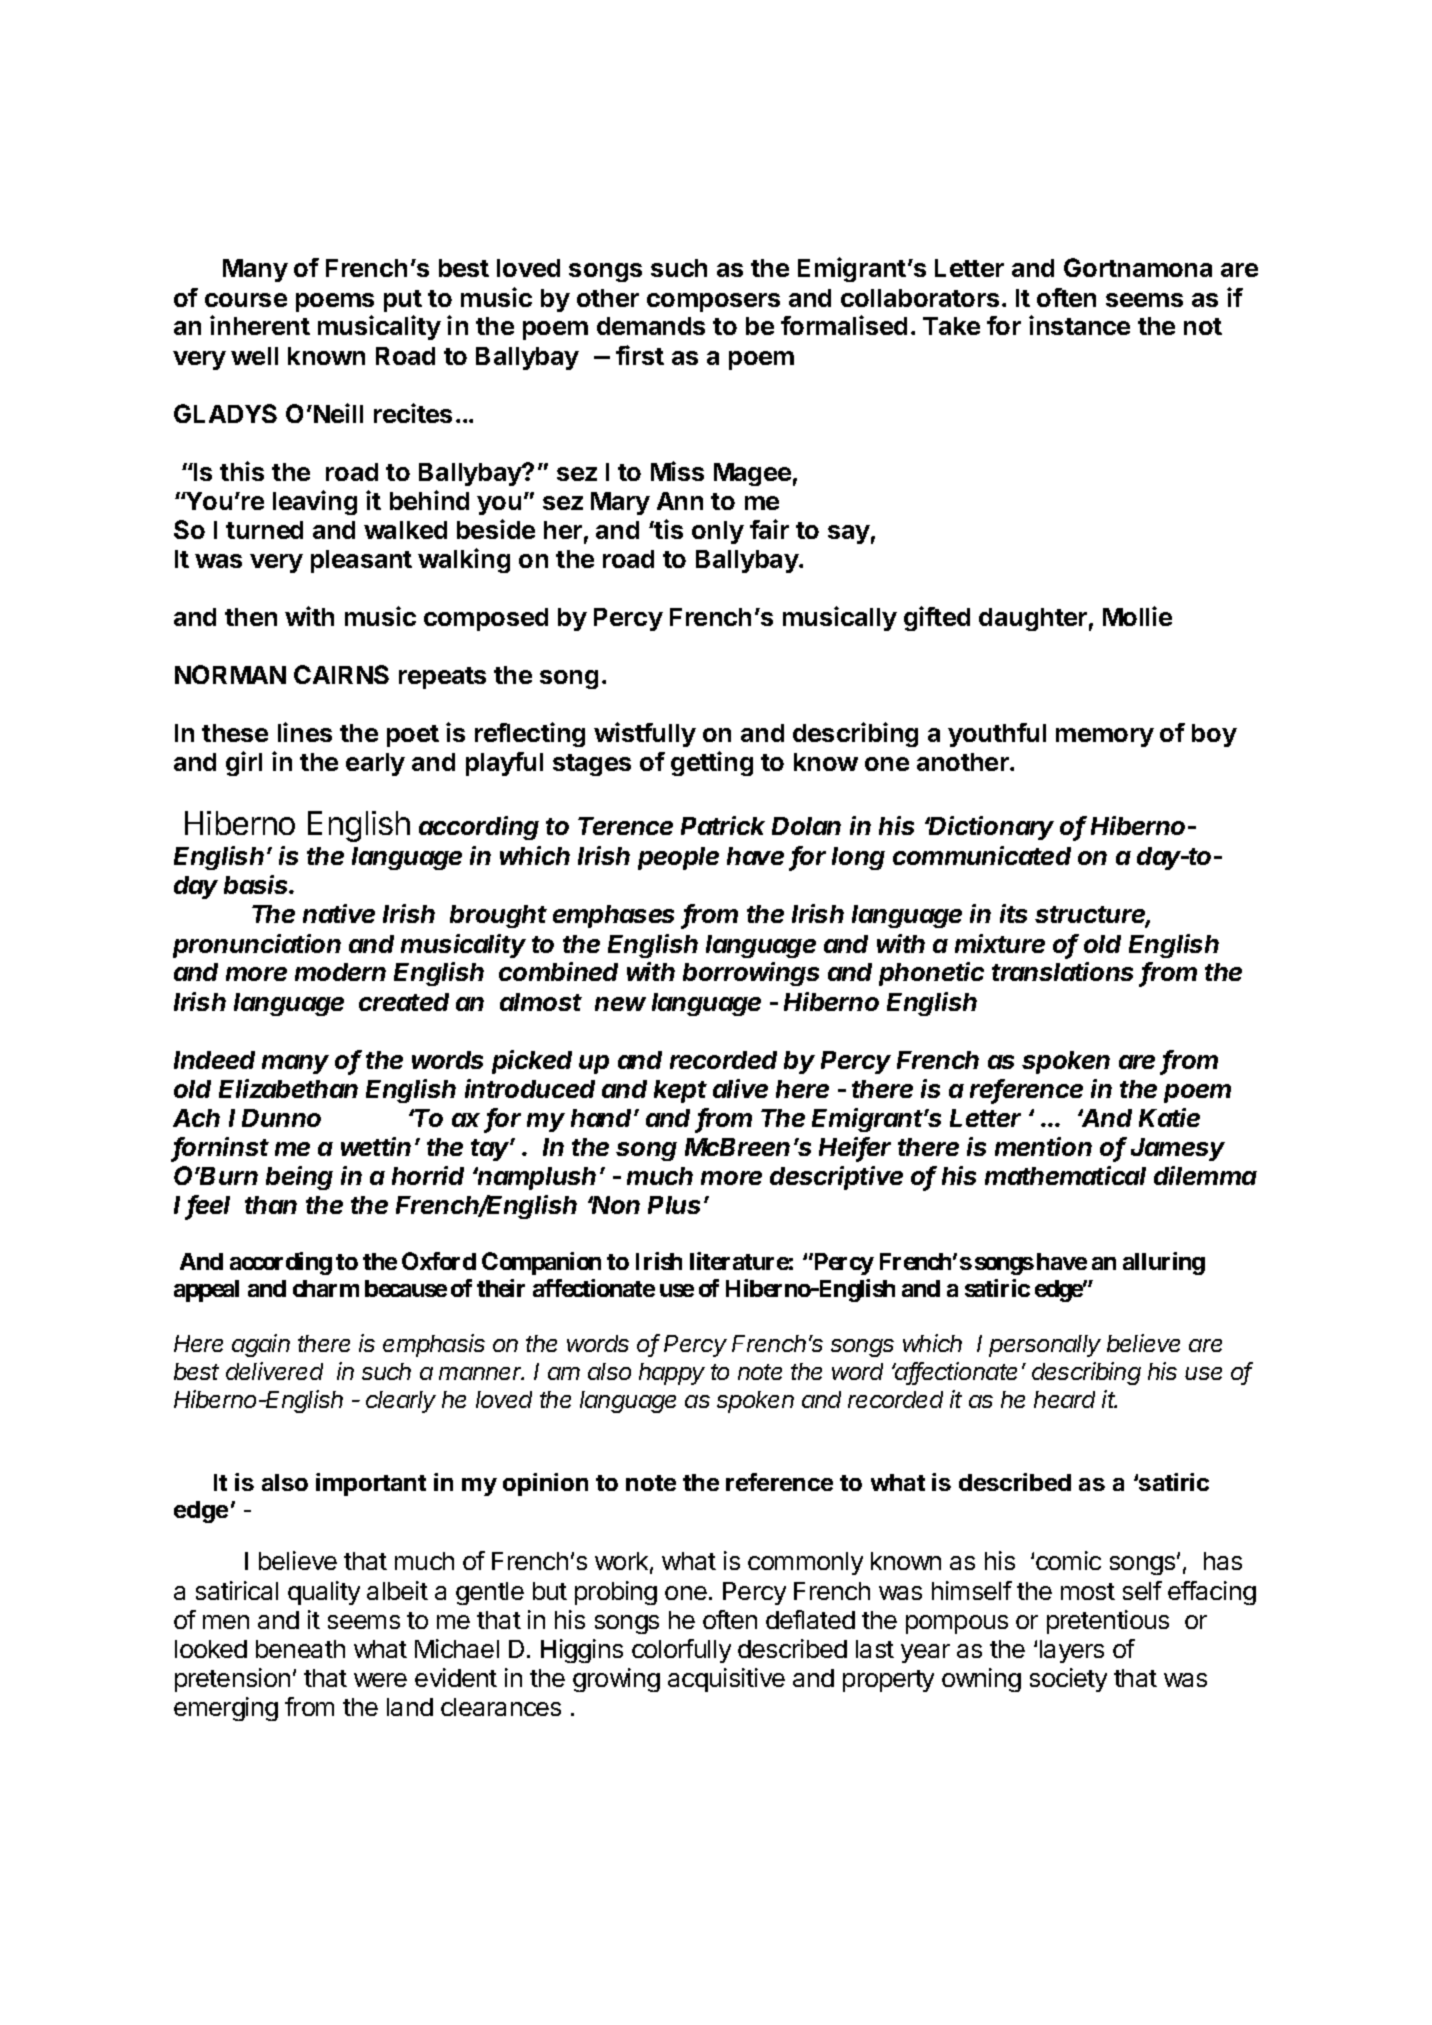  What do you see at coordinates (1105, 737) in the image?
I see `memory` at bounding box center [1105, 737].
